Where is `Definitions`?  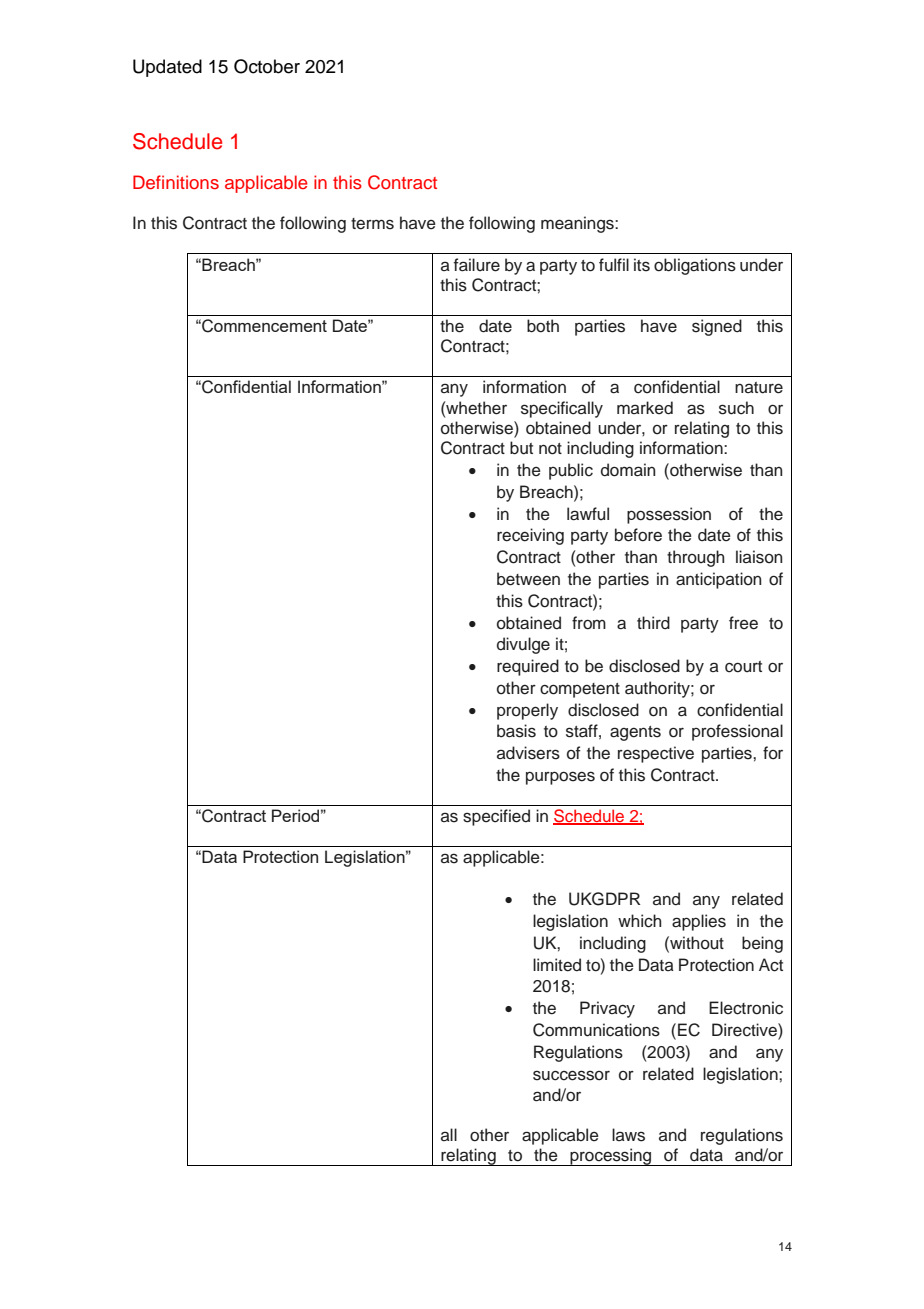 Definitions is located at coordinates (176, 182).
